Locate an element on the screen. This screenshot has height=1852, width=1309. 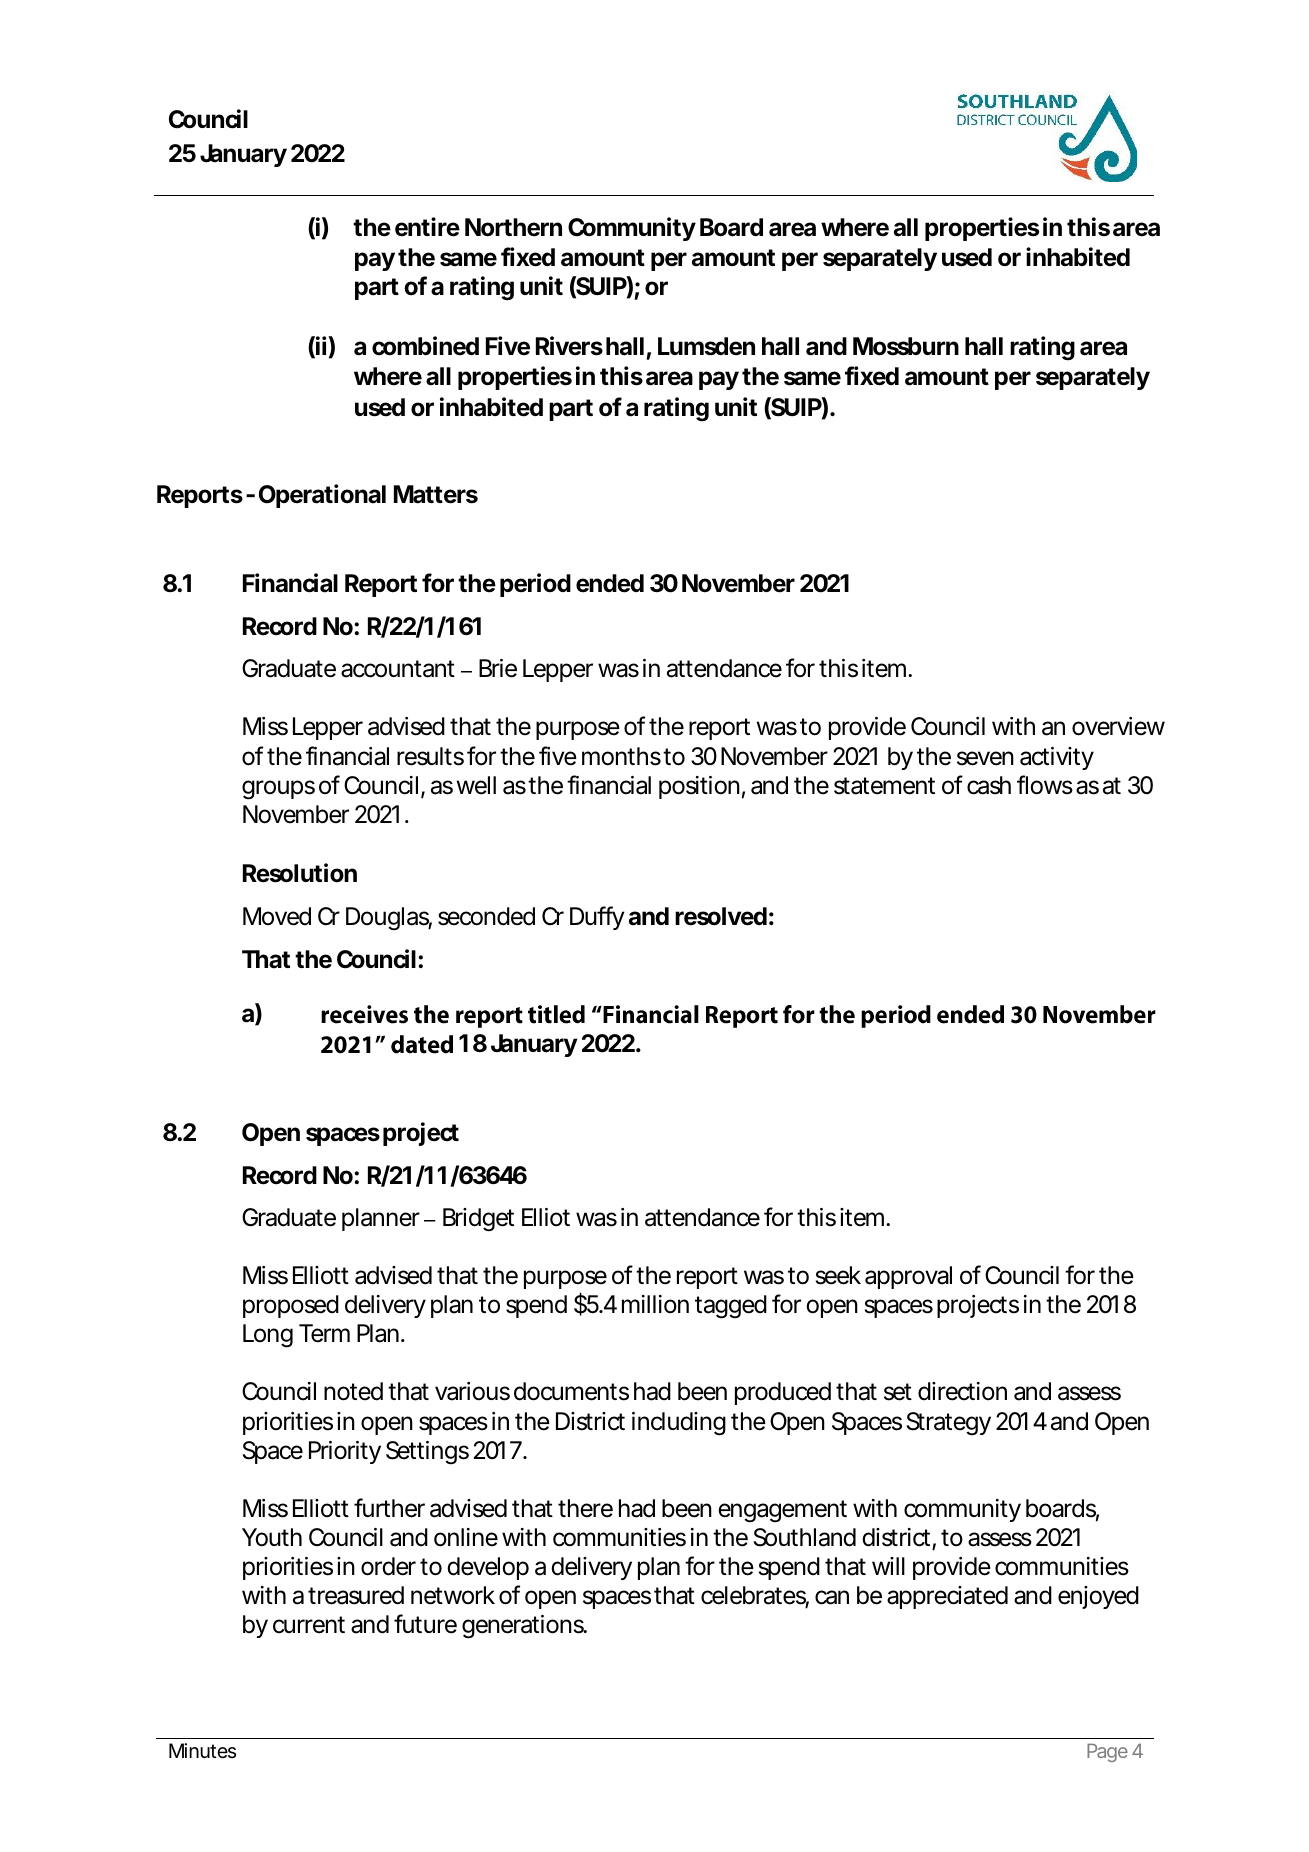
overview is located at coordinates (1118, 726).
